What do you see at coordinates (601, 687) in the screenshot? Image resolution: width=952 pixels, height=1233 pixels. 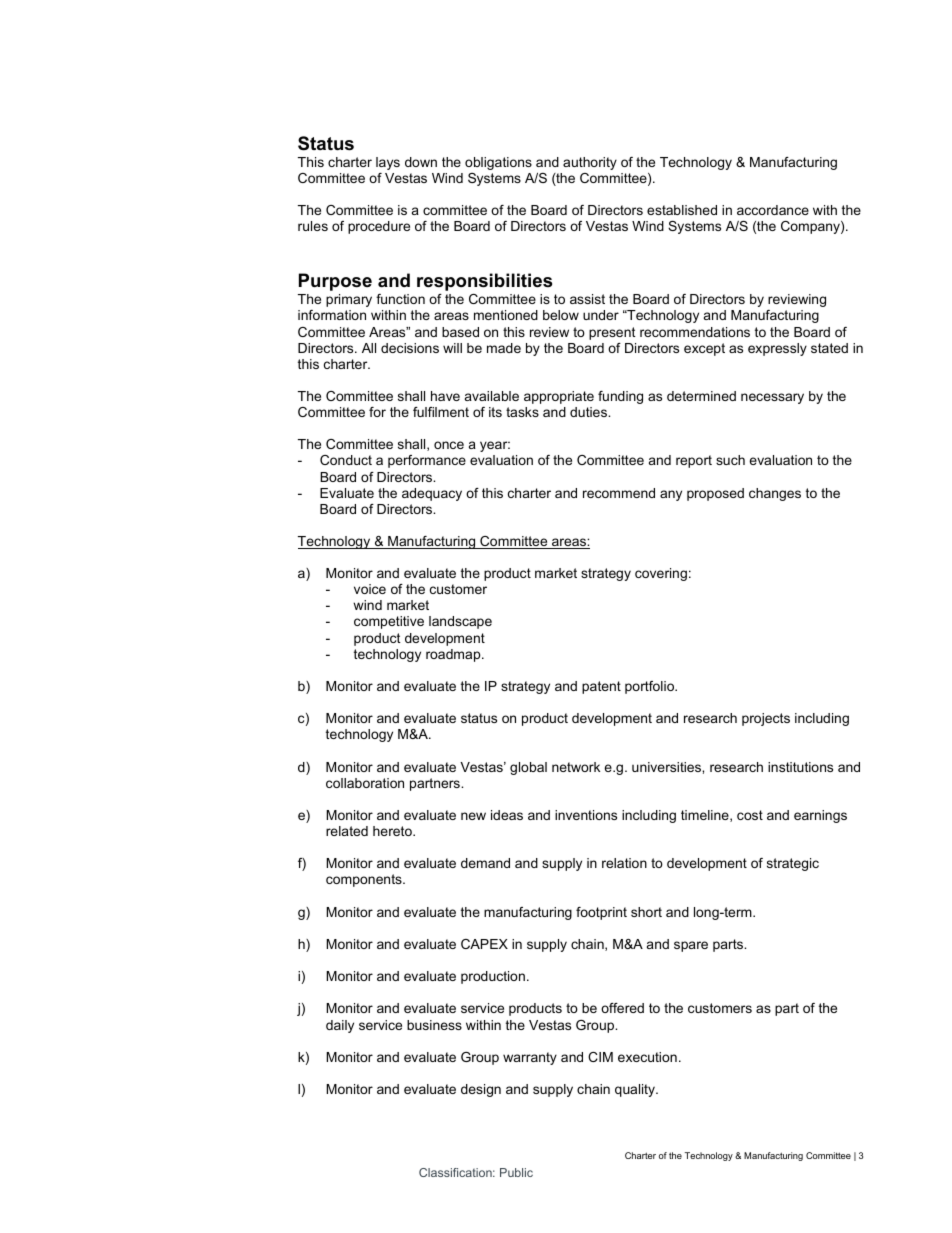 I see `patent` at bounding box center [601, 687].
